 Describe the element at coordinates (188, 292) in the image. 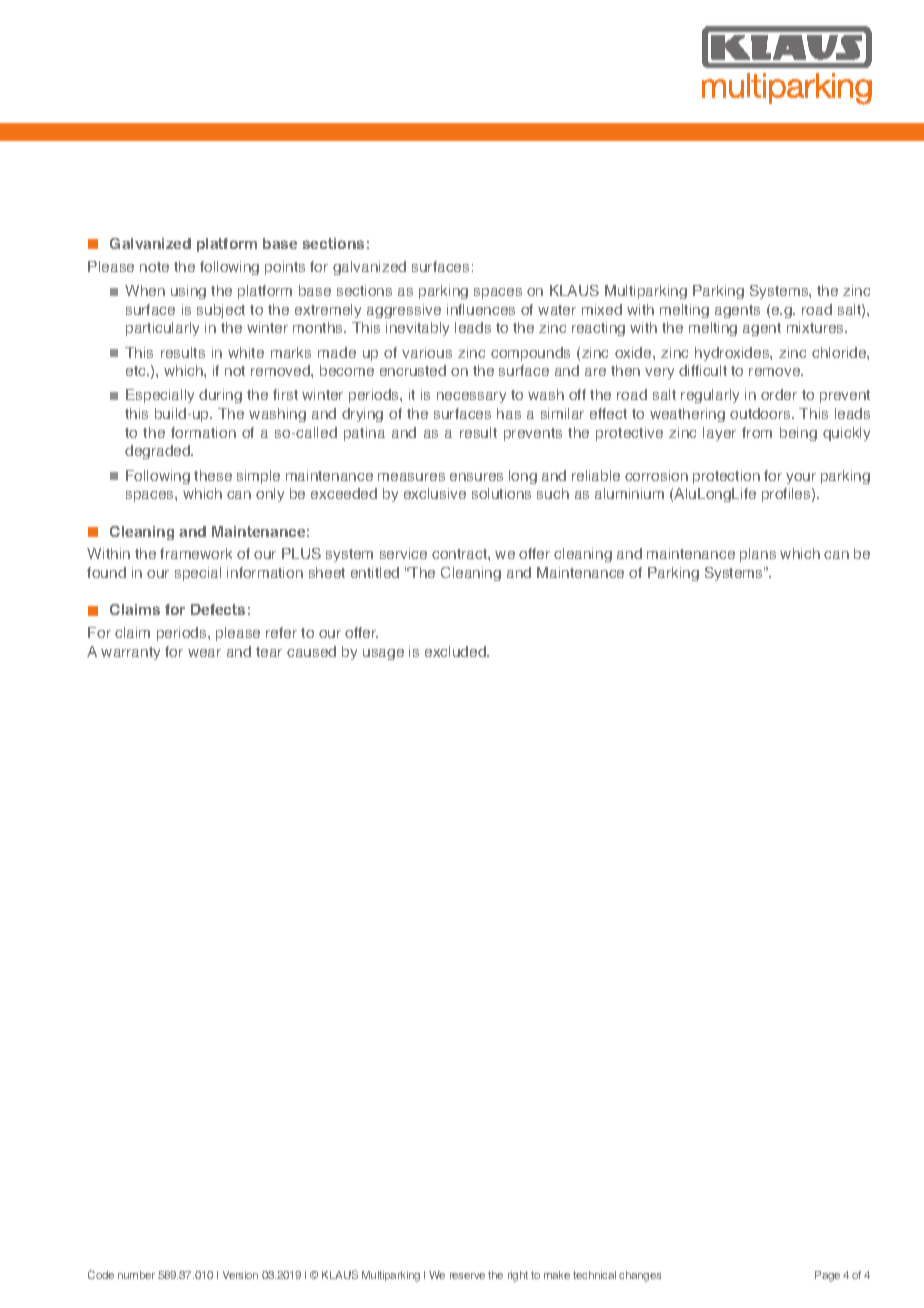

I see `using` at that location.
